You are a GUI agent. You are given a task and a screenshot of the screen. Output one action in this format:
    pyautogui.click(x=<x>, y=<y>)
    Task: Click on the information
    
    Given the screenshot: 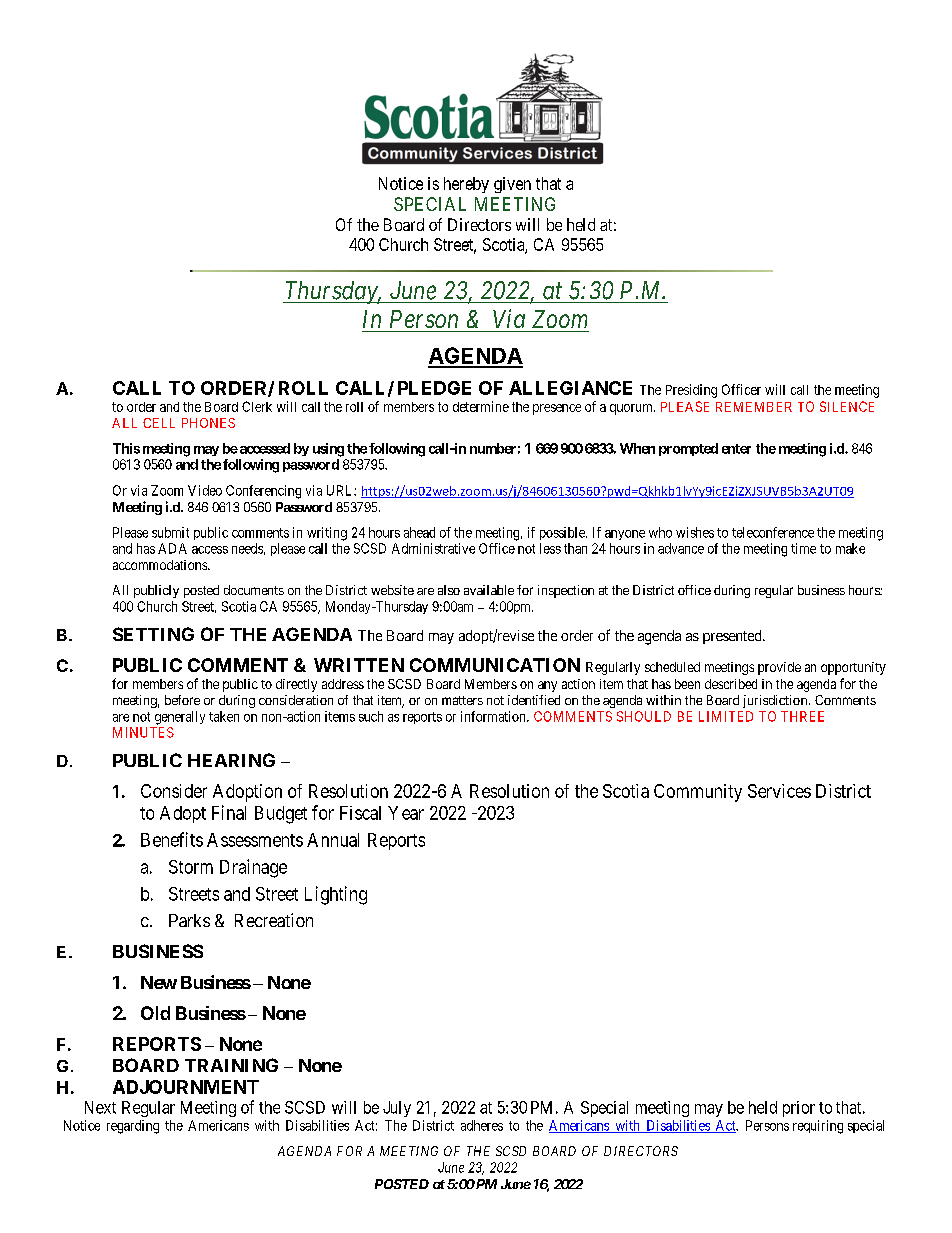 What is the action you would take?
    pyautogui.click(x=494, y=716)
